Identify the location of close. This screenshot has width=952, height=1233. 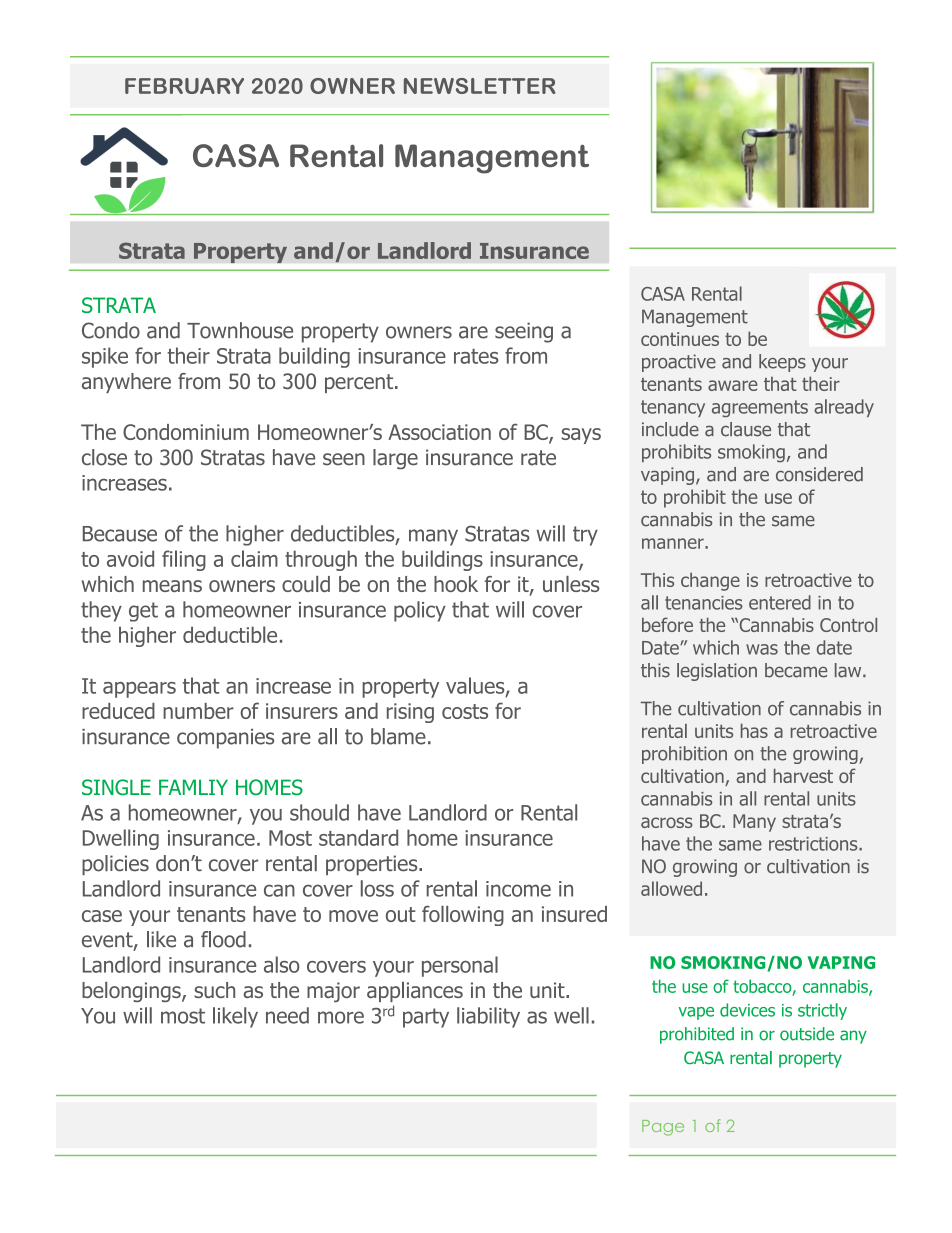
(104, 457).
